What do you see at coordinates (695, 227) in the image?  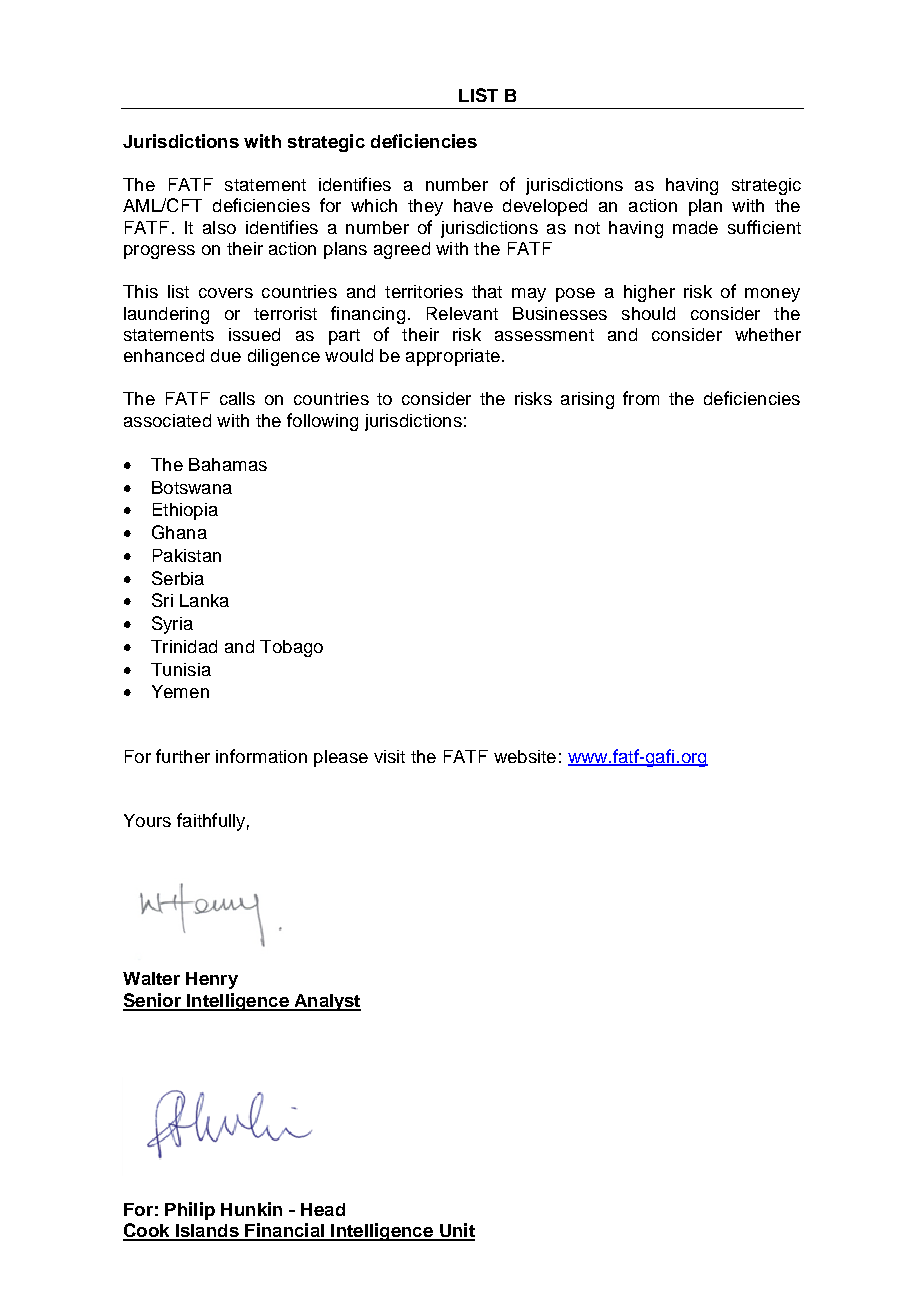 I see `made` at bounding box center [695, 227].
